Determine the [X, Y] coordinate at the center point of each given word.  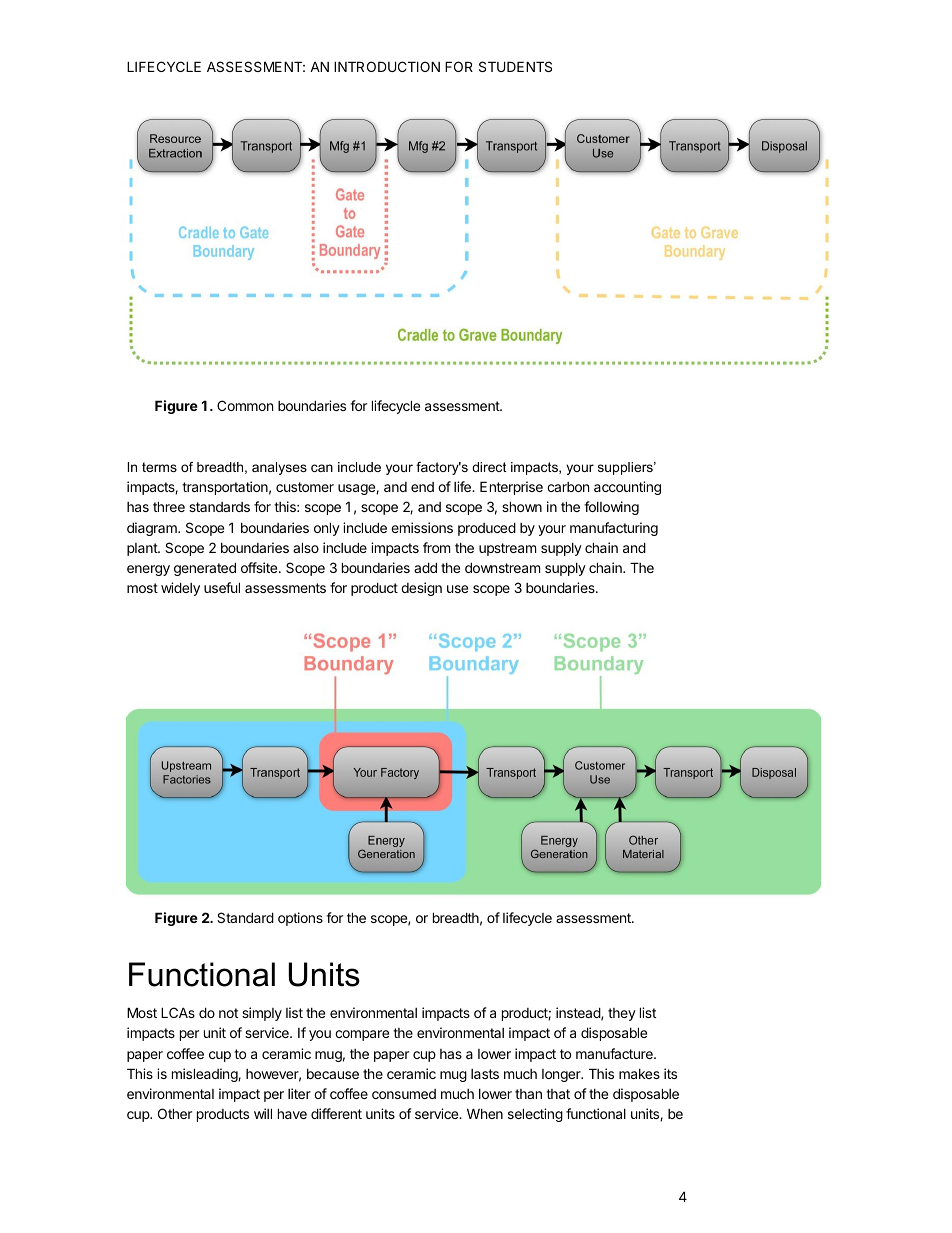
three [169, 506]
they [622, 1014]
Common [245, 405]
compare [362, 1035]
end [422, 487]
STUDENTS [515, 66]
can [322, 468]
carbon [568, 487]
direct [489, 467]
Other [175, 1113]
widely [180, 589]
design [421, 589]
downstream [502, 567]
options [300, 919]
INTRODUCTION [387, 66]
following [611, 508]
